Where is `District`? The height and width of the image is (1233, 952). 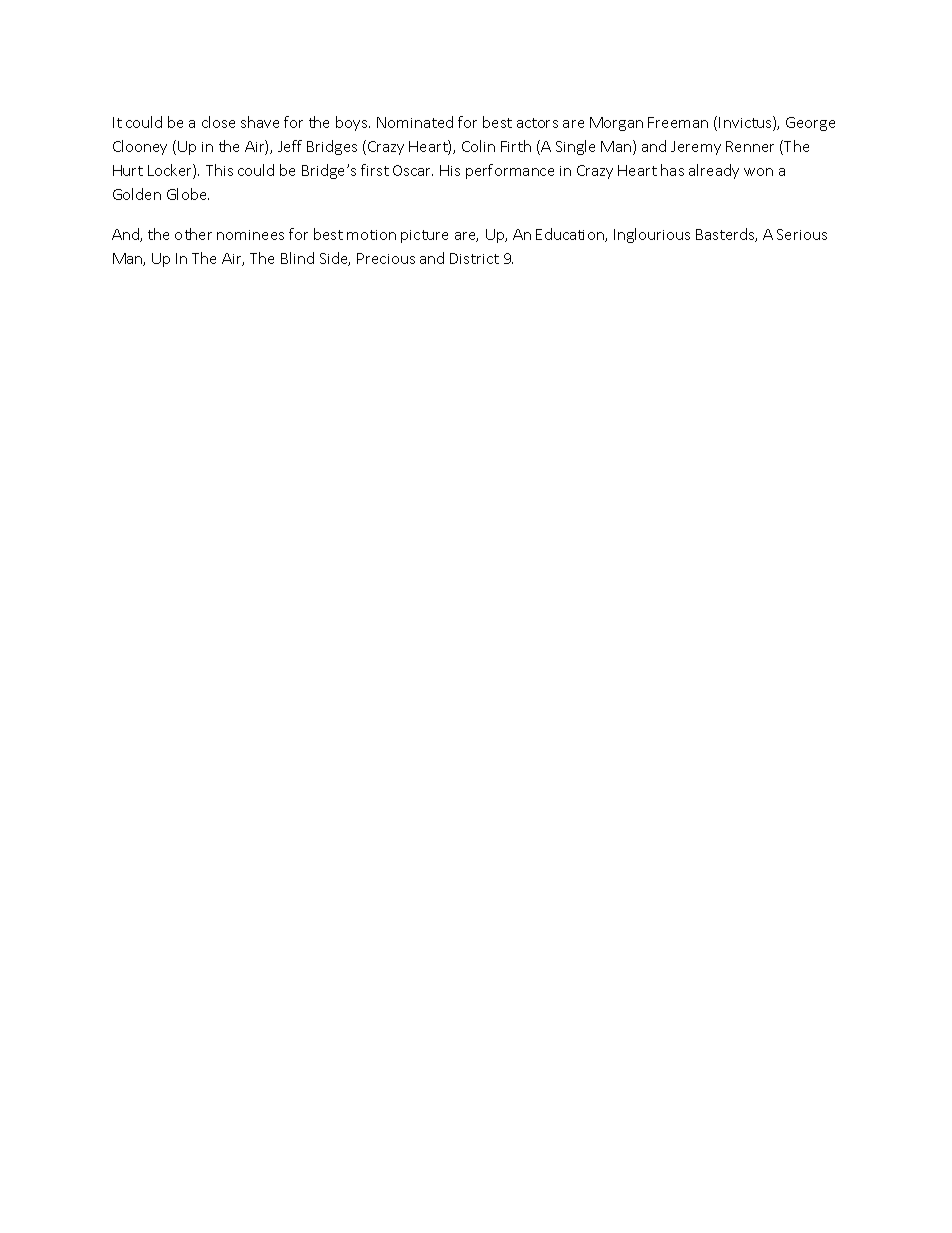 District is located at coordinates (474, 258).
